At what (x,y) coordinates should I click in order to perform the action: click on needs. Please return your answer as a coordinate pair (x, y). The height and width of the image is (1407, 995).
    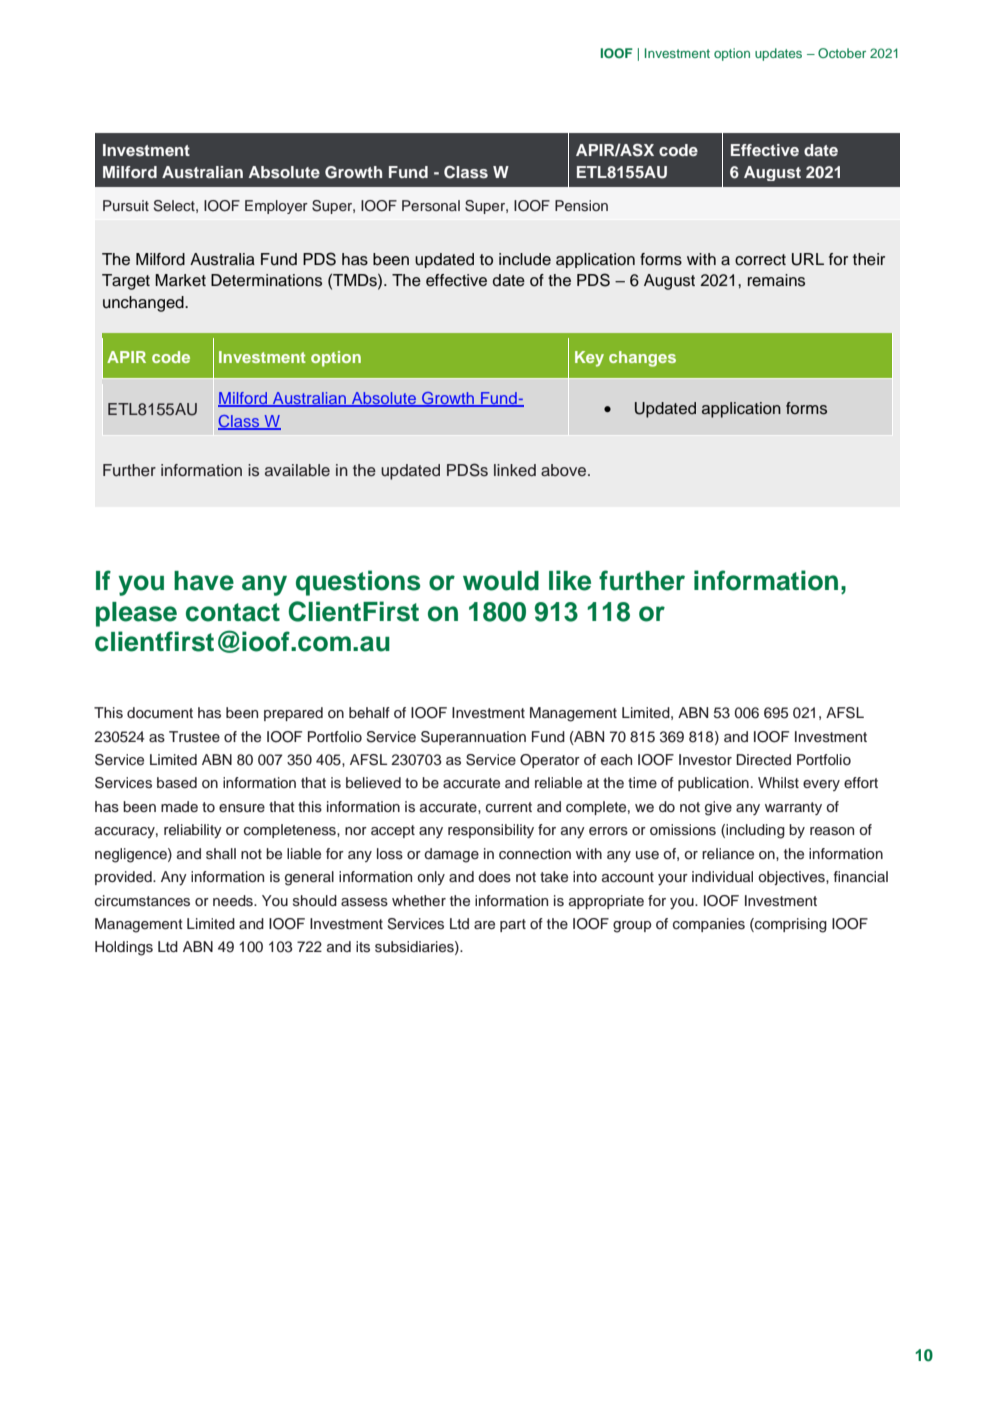
    Looking at the image, I should click on (234, 901).
